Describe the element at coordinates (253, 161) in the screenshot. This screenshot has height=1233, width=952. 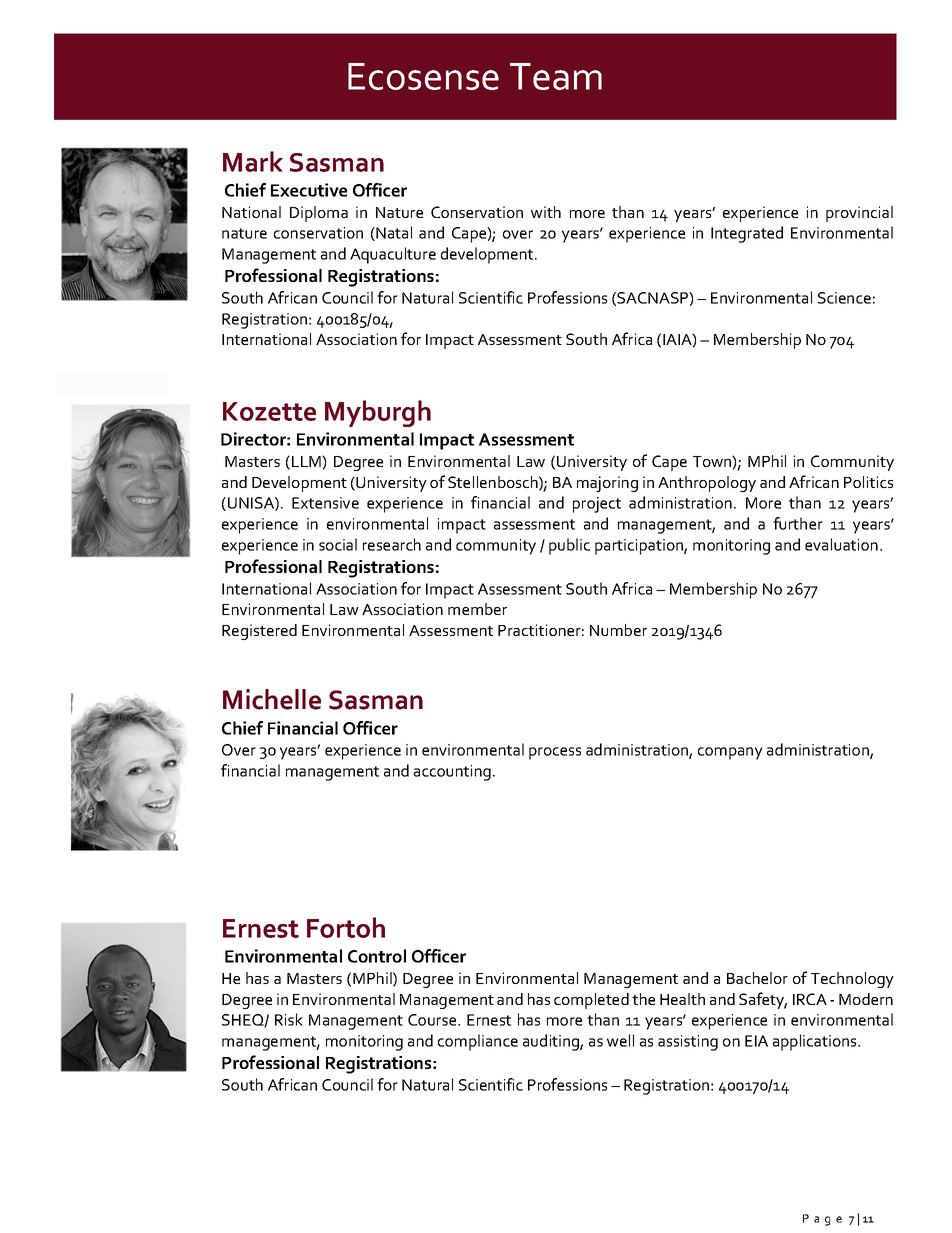
I see `Mark` at that location.
